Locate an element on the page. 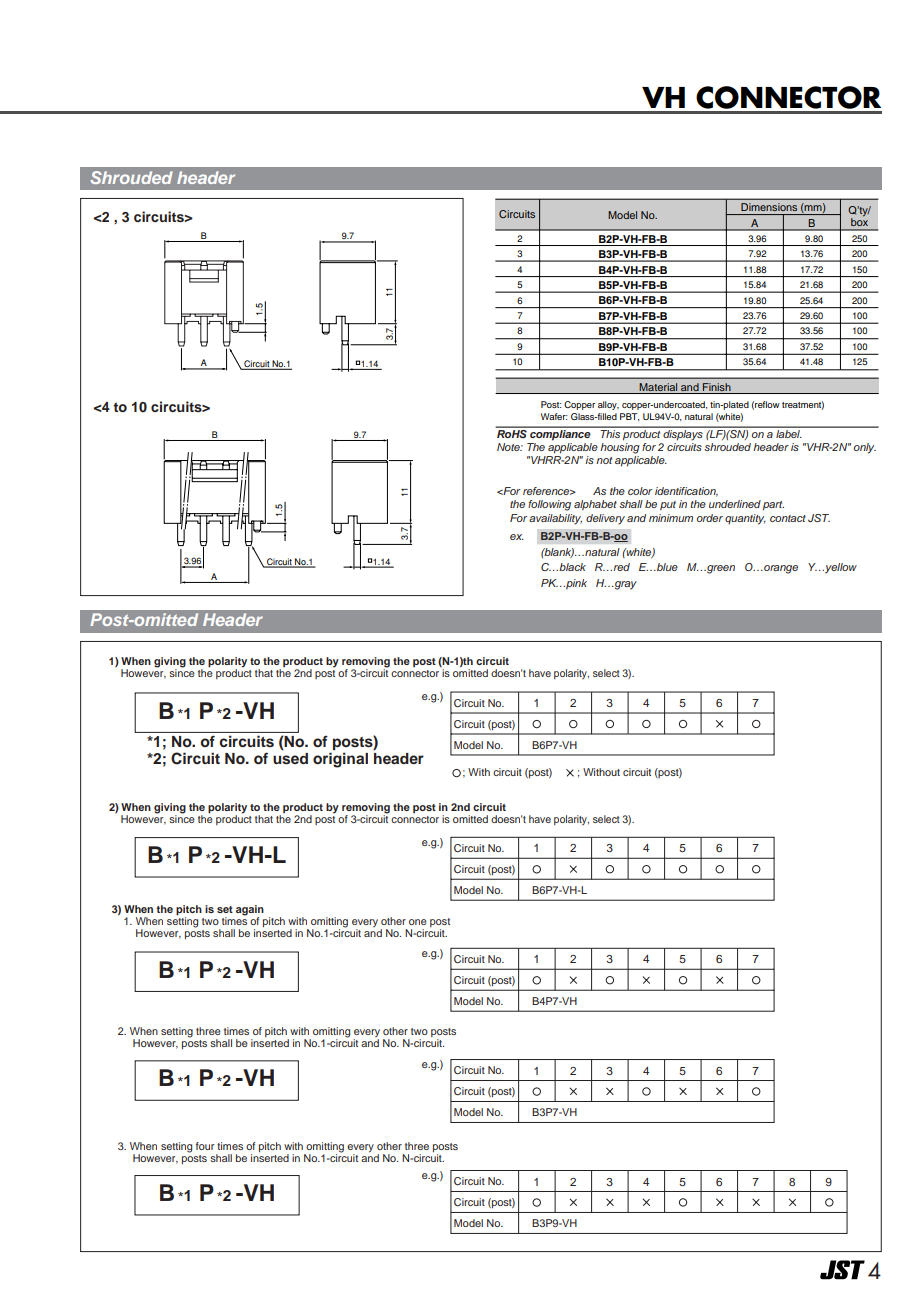  housing is located at coordinates (620, 448).
